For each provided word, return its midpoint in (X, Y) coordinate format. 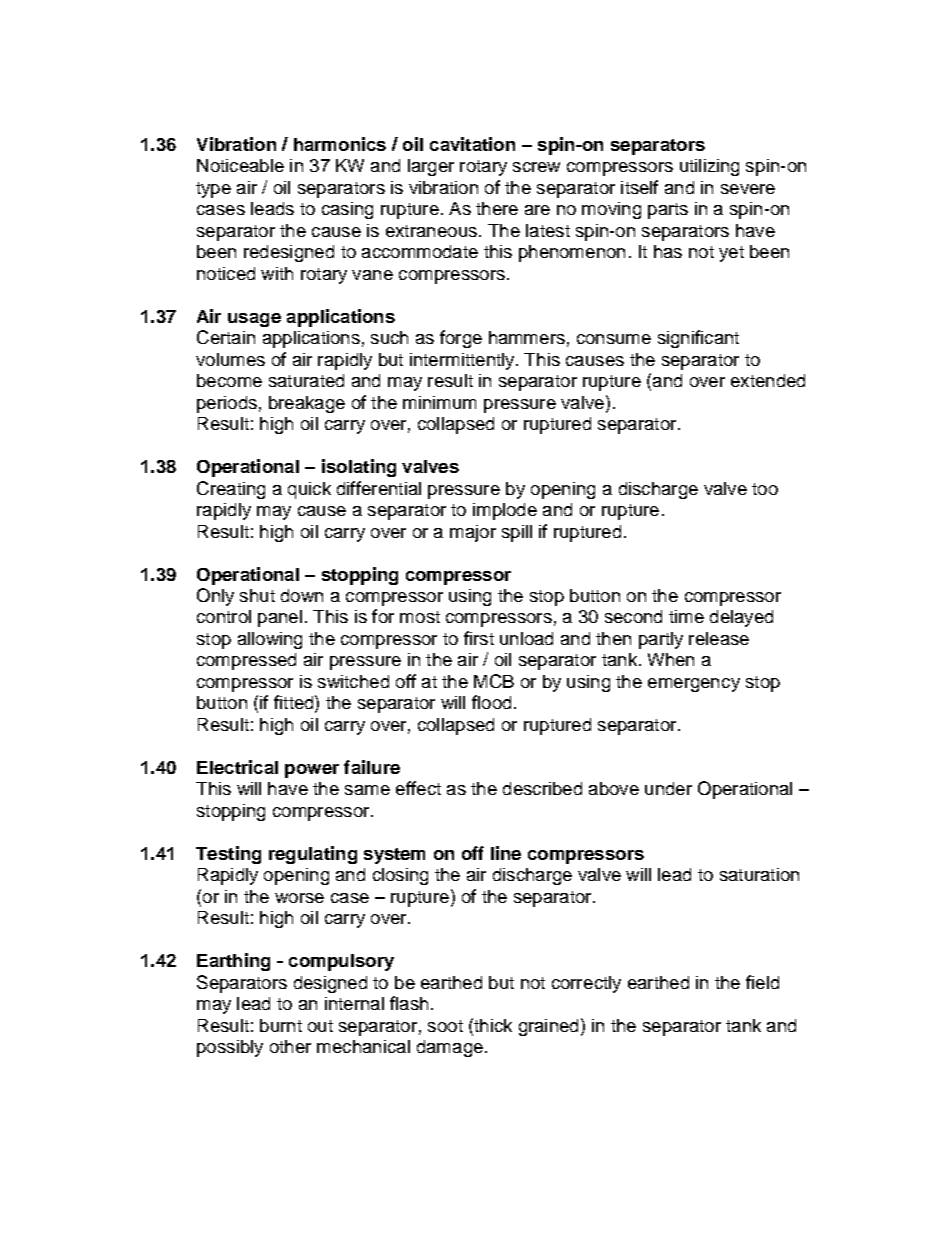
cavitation (472, 144)
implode (505, 511)
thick (492, 1025)
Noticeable (240, 165)
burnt (281, 1025)
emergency (694, 685)
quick (309, 490)
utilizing (709, 167)
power (312, 771)
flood (491, 702)
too (765, 489)
